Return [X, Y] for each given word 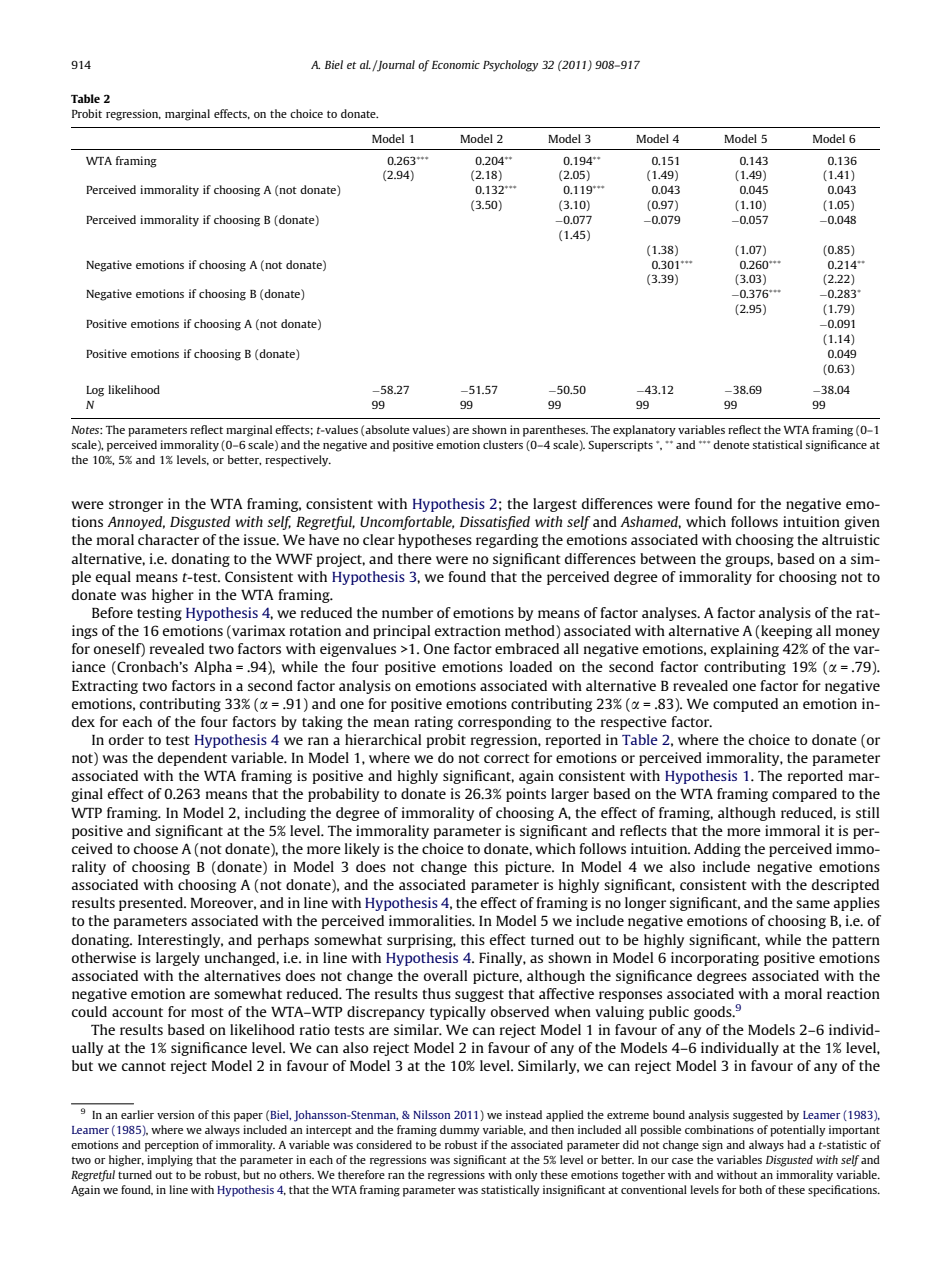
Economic [456, 64]
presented [152, 904]
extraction [468, 630]
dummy [460, 1131]
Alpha [213, 668]
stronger [136, 506]
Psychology [510, 66]
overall [445, 975]
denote [731, 444]
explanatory [644, 431]
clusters [503, 444]
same [813, 904]
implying [170, 1161]
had [796, 1144]
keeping [785, 632]
